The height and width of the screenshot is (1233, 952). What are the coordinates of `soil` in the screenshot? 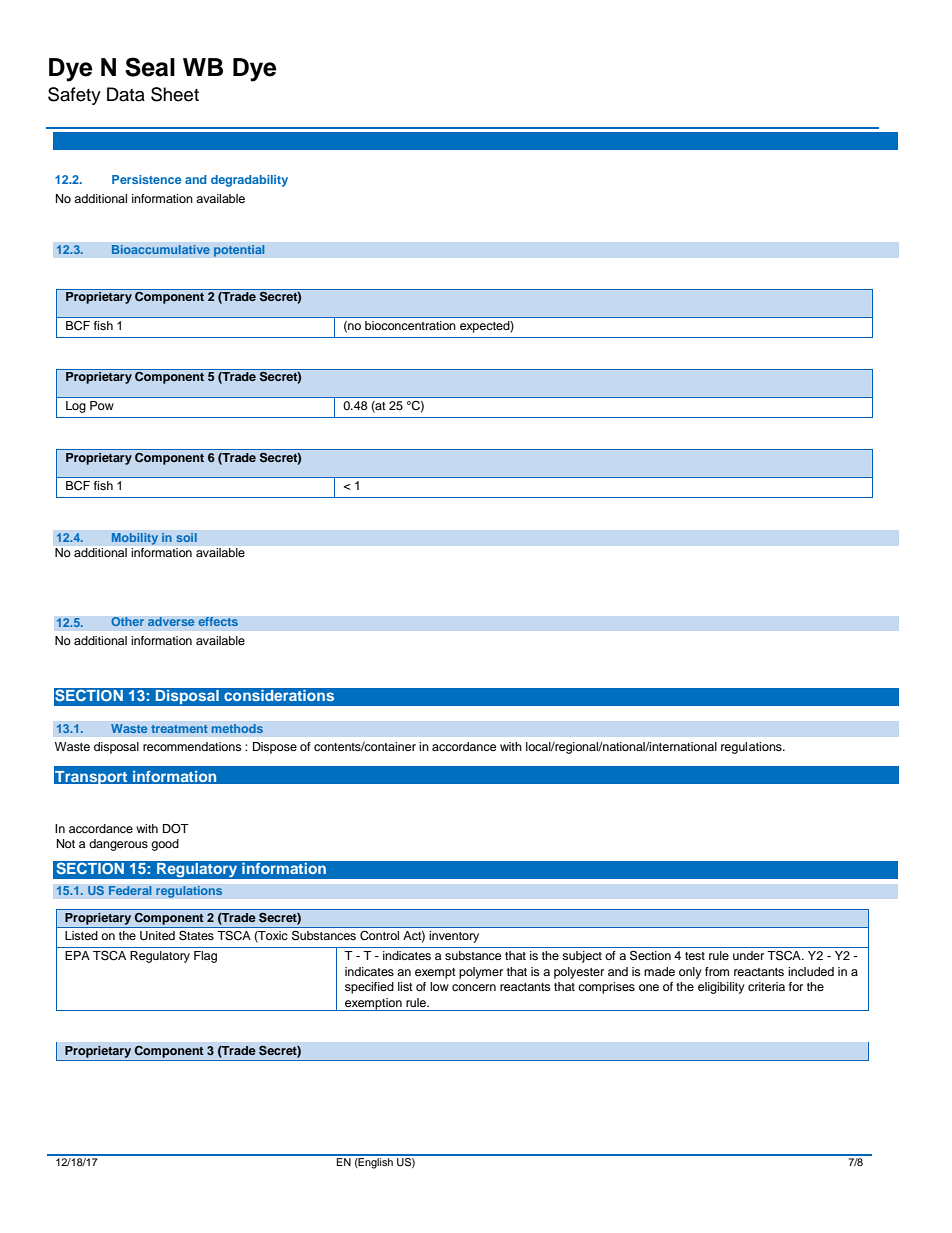 It's located at (186, 537).
